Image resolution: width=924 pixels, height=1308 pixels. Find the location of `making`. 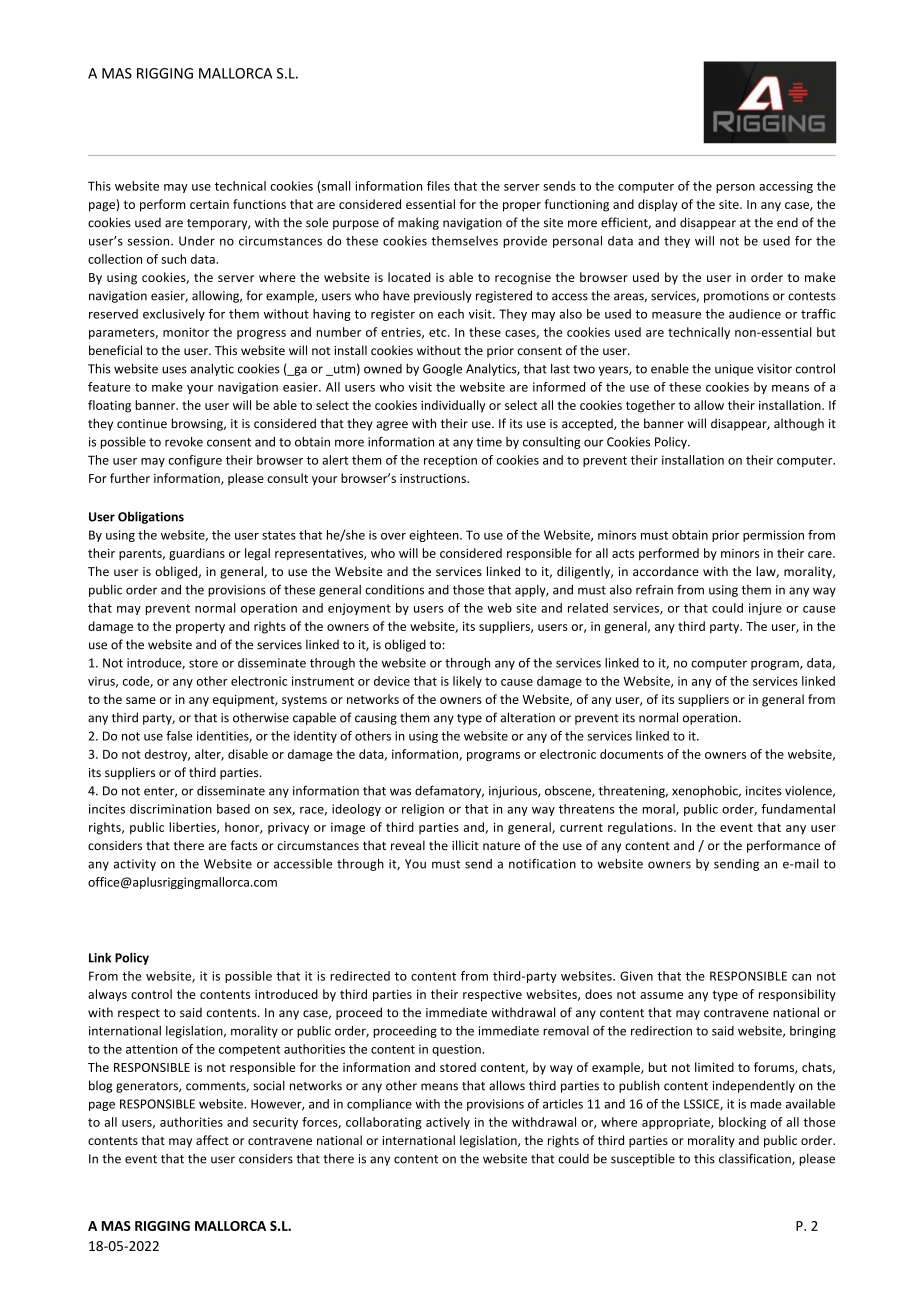

making is located at coordinates (418, 223).
